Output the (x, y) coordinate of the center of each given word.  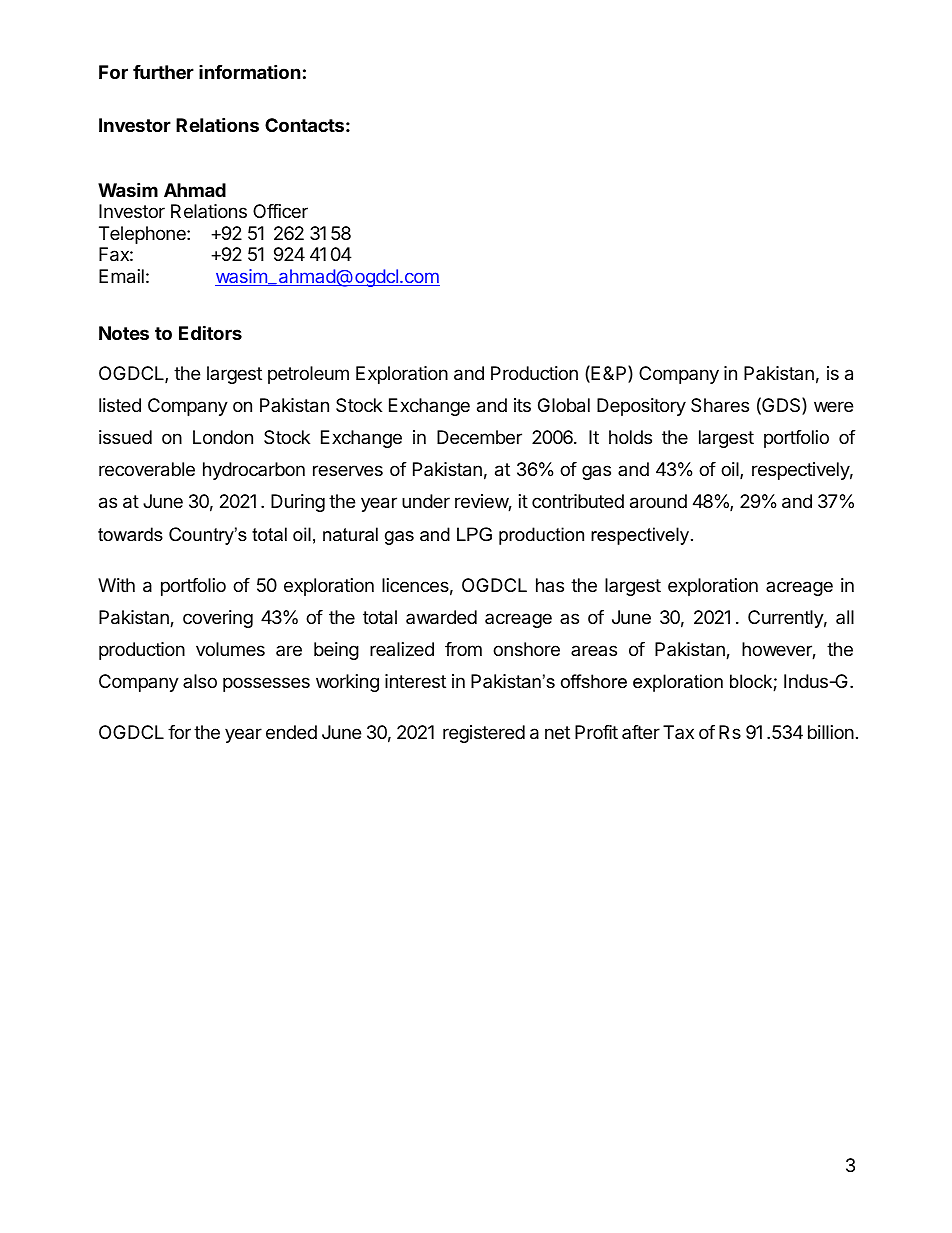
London (223, 437)
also (200, 681)
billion (831, 732)
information (250, 71)
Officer (280, 211)
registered (484, 734)
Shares (720, 405)
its (522, 405)
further (163, 72)
